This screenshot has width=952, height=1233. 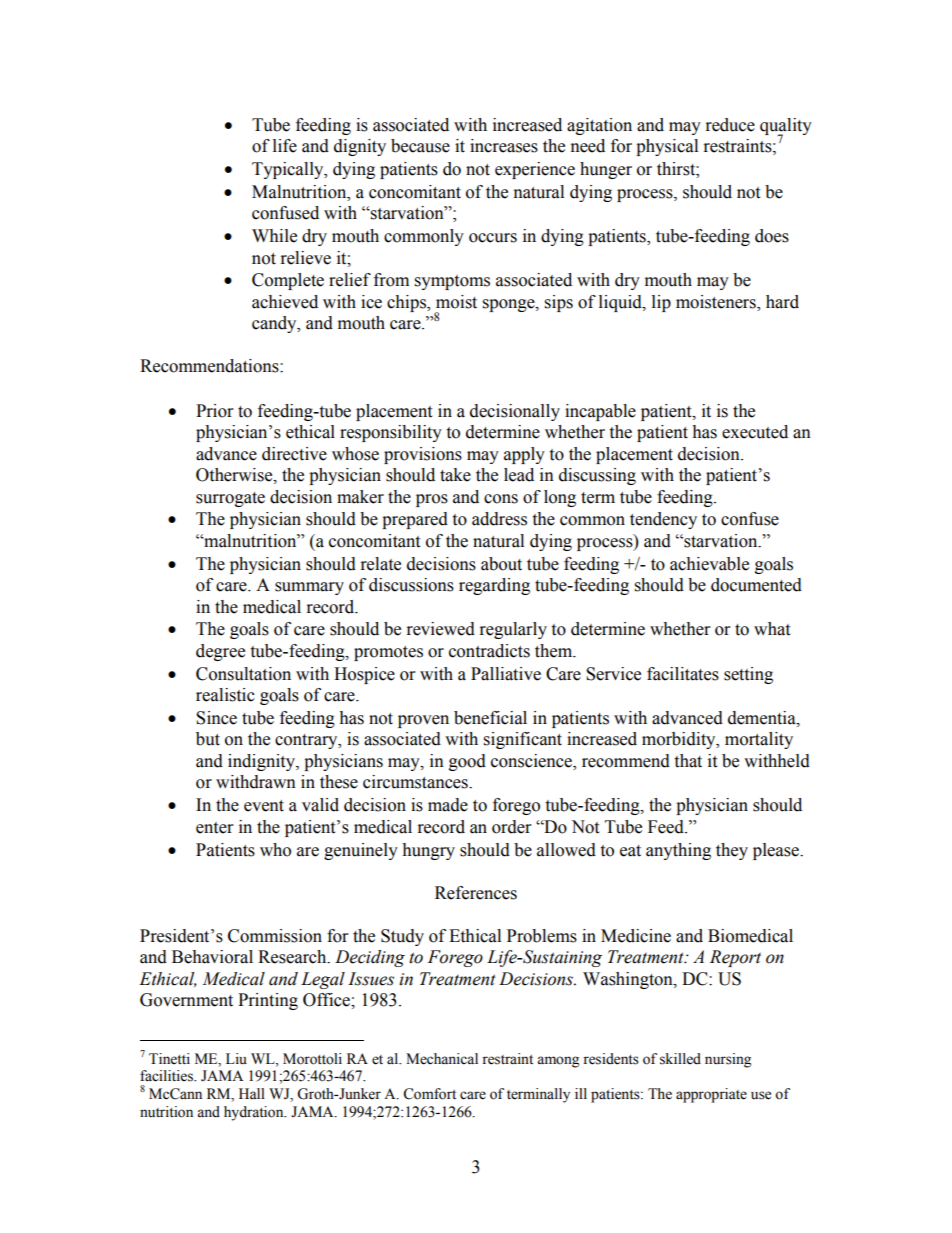 I want to click on Typically, so click(x=289, y=170).
